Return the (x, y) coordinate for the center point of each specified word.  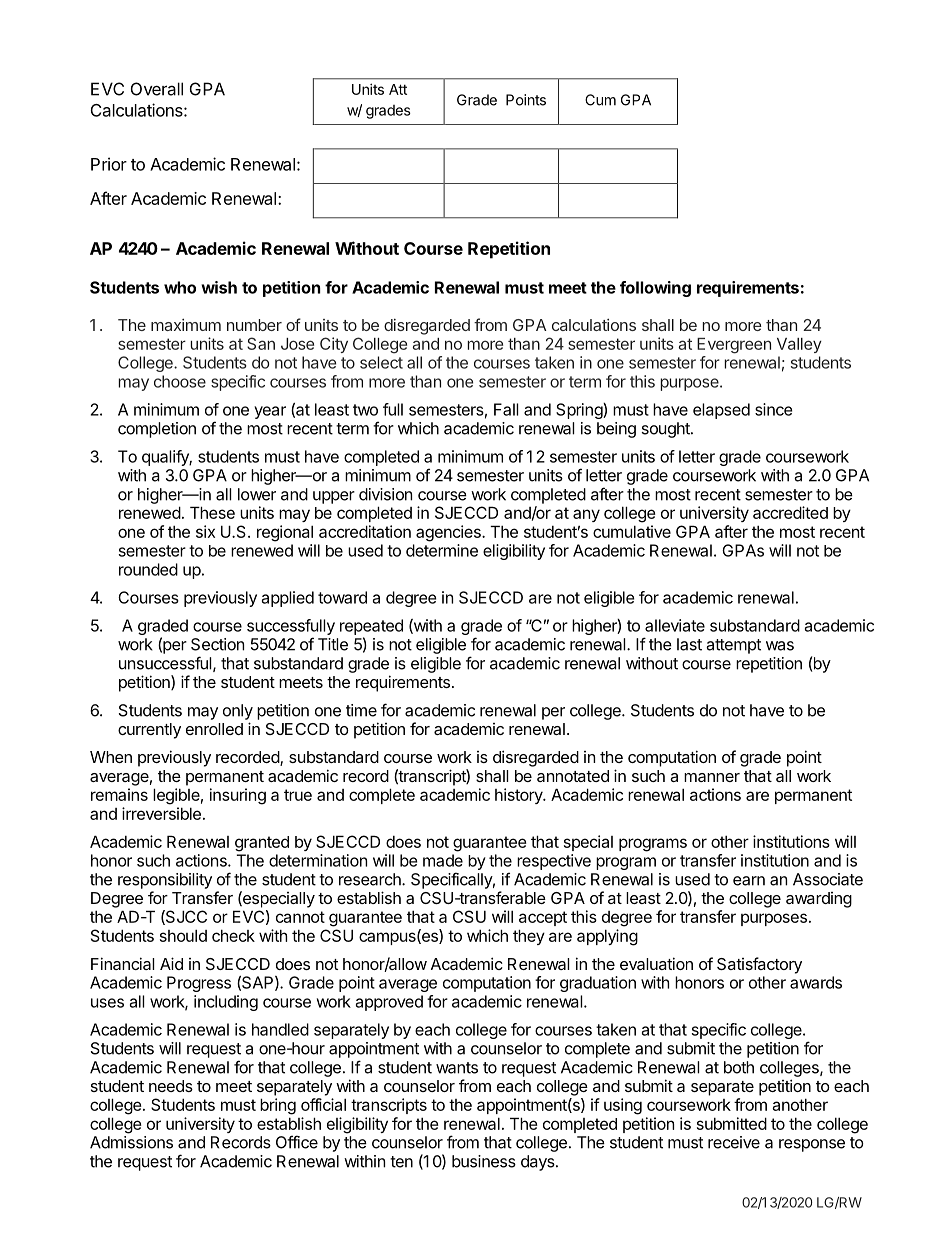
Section (217, 644)
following (655, 289)
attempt (733, 646)
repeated (371, 627)
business (484, 1161)
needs (171, 1086)
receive (734, 1142)
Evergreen (734, 346)
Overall (157, 89)
